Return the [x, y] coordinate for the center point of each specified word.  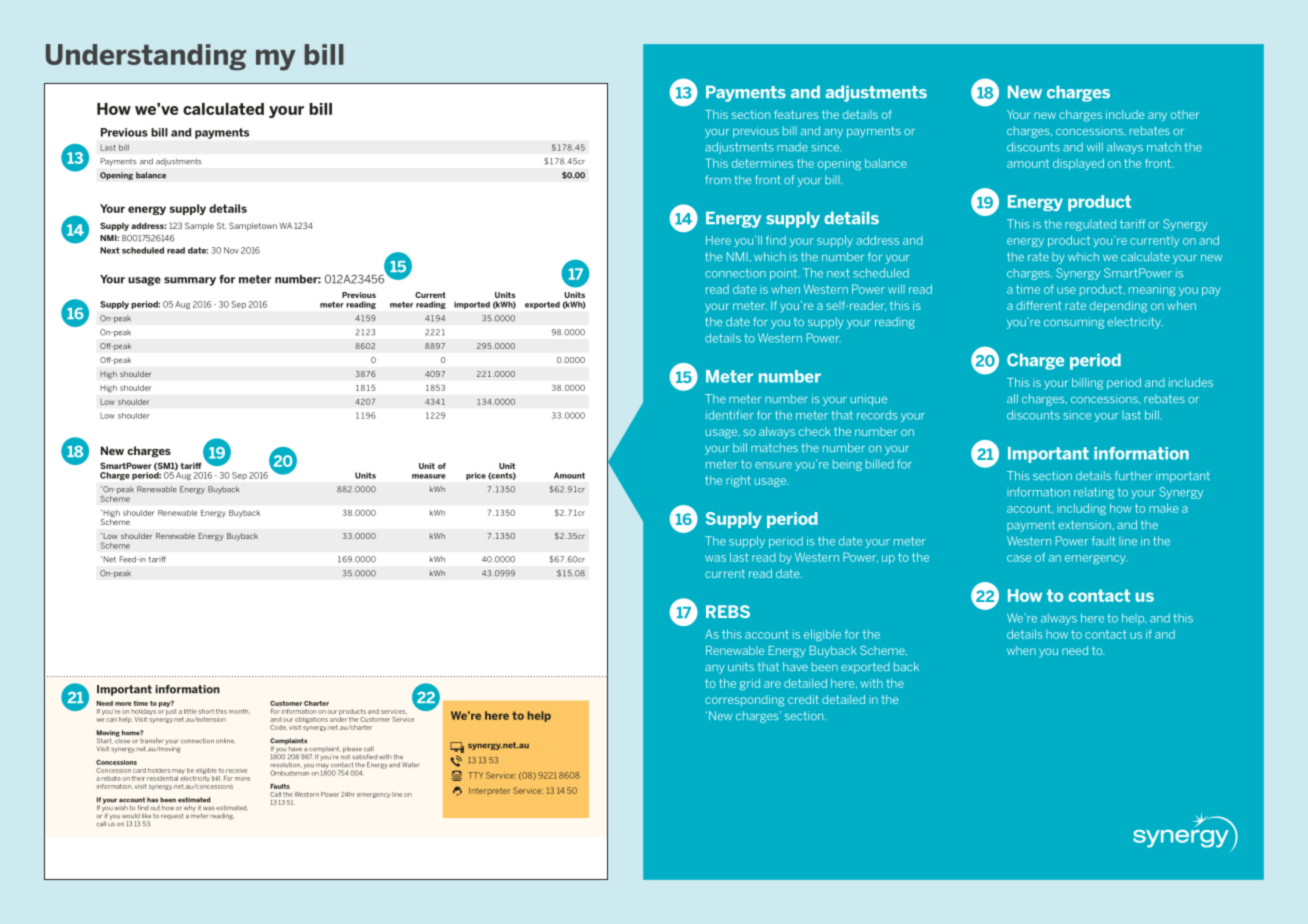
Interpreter [490, 790]
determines [762, 163]
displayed [1078, 164]
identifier [730, 415]
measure [429, 476]
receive [236, 771]
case [1019, 558]
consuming [1074, 323]
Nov [231, 250]
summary [190, 281]
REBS [728, 611]
